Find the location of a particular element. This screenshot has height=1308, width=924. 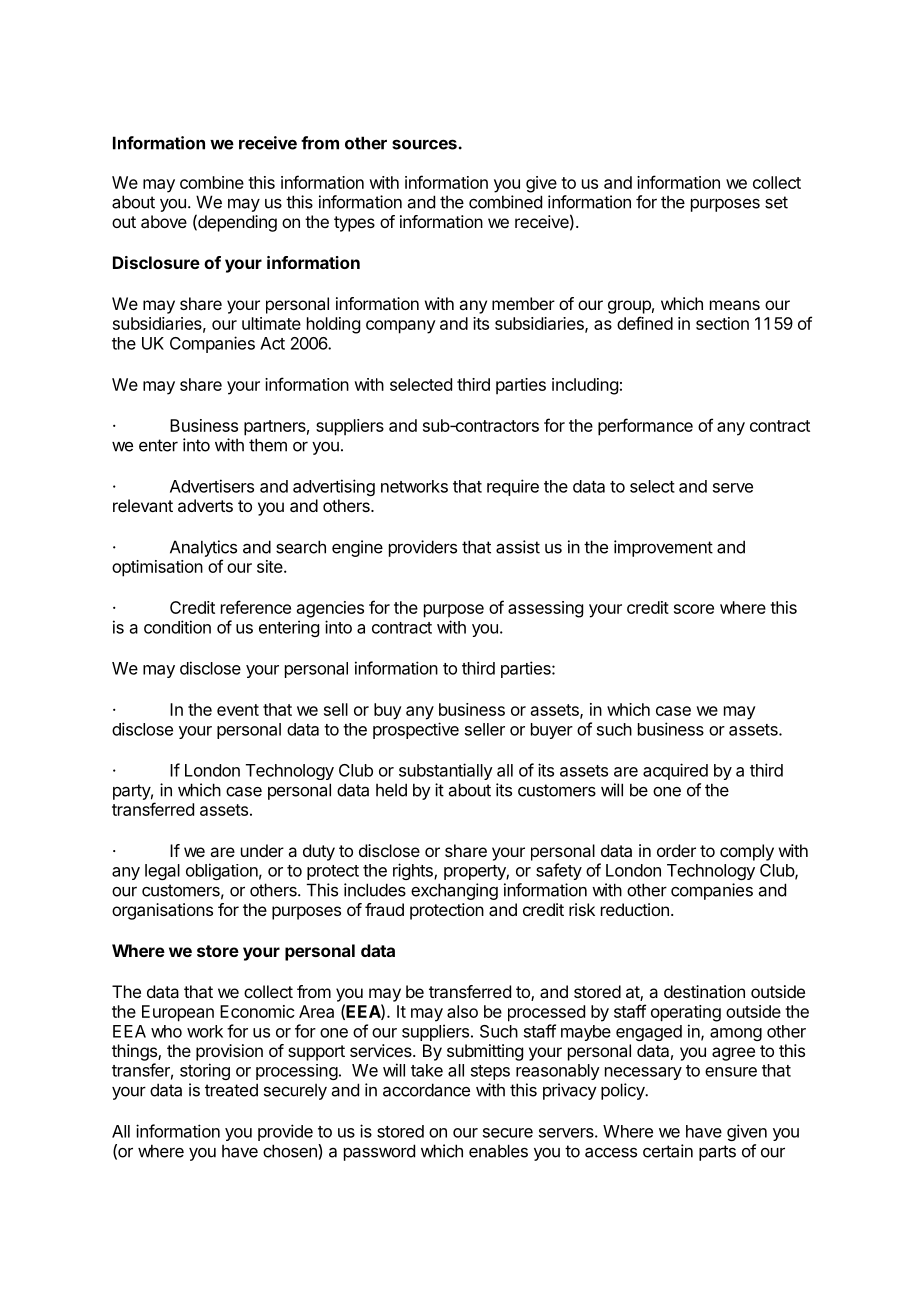

score is located at coordinates (694, 609).
